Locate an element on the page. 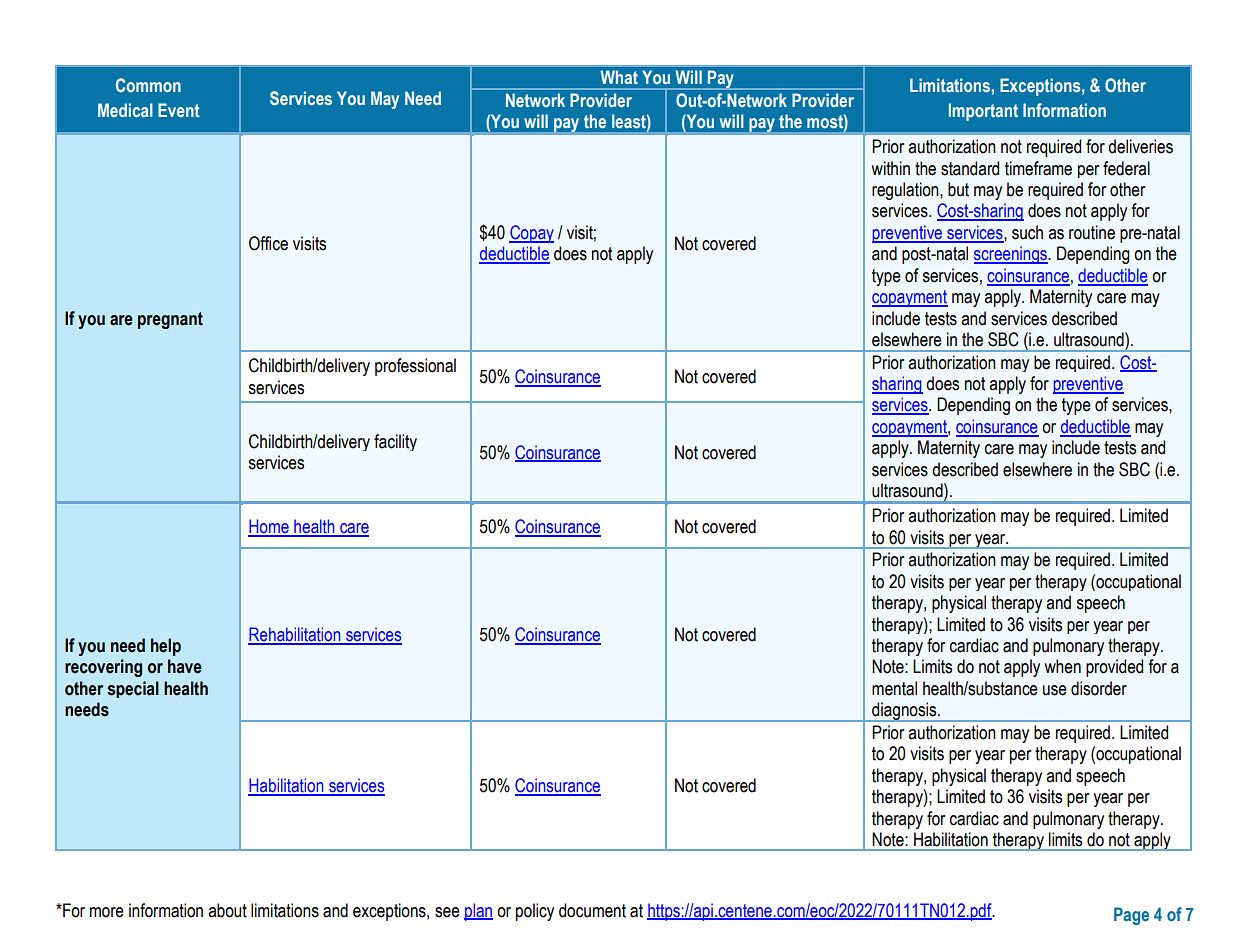 This document has width=1233, height=952. screenings is located at coordinates (1011, 255).
